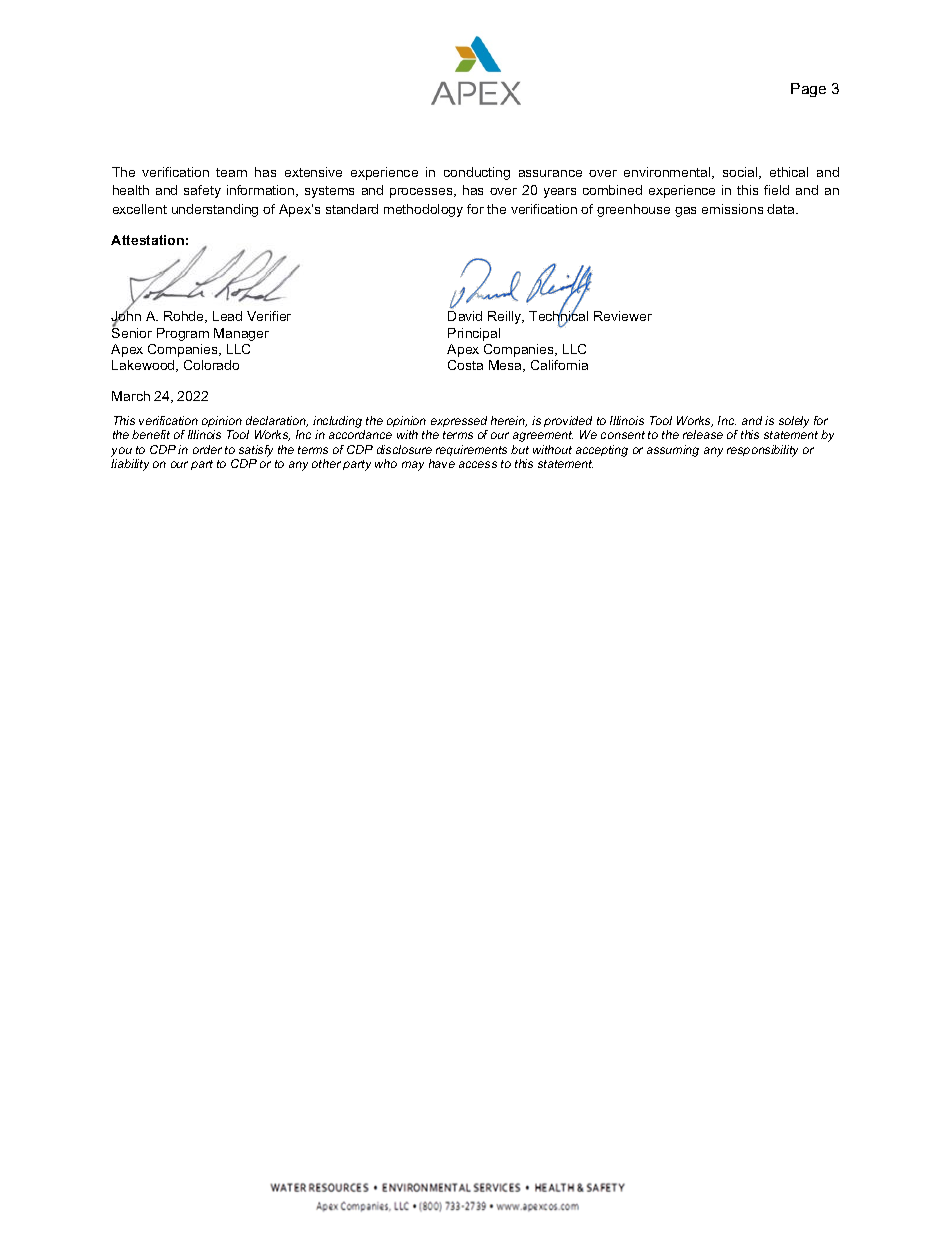 This screenshot has height=1233, width=952. What do you see at coordinates (623, 316) in the screenshot?
I see `Reviewer` at bounding box center [623, 316].
